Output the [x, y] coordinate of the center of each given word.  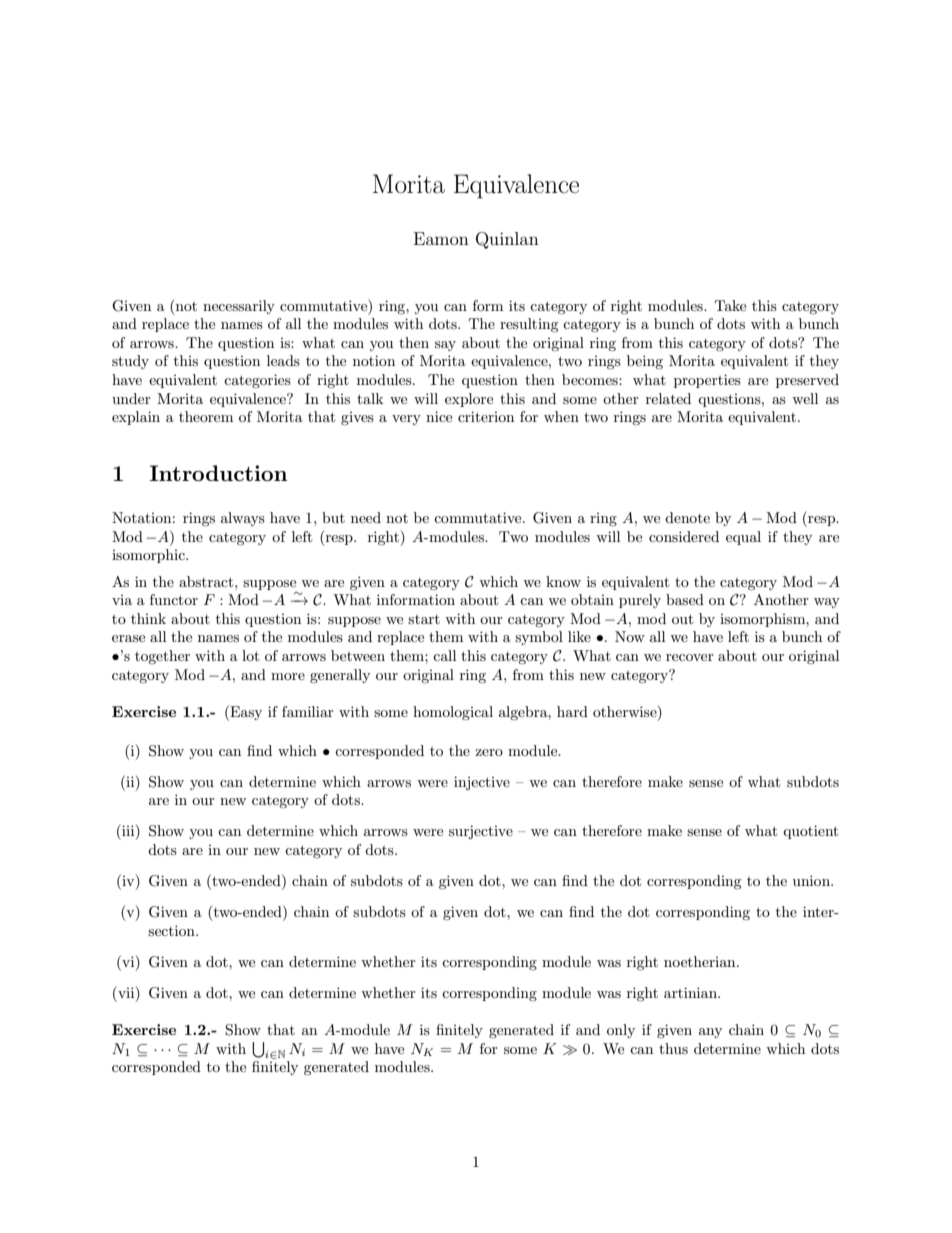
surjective [481, 832]
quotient [810, 832]
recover [690, 657]
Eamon [441, 238]
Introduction [218, 473]
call [444, 655]
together [162, 657]
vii [126, 992]
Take [730, 305]
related [668, 398]
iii [128, 831]
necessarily [239, 307]
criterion [486, 416]
